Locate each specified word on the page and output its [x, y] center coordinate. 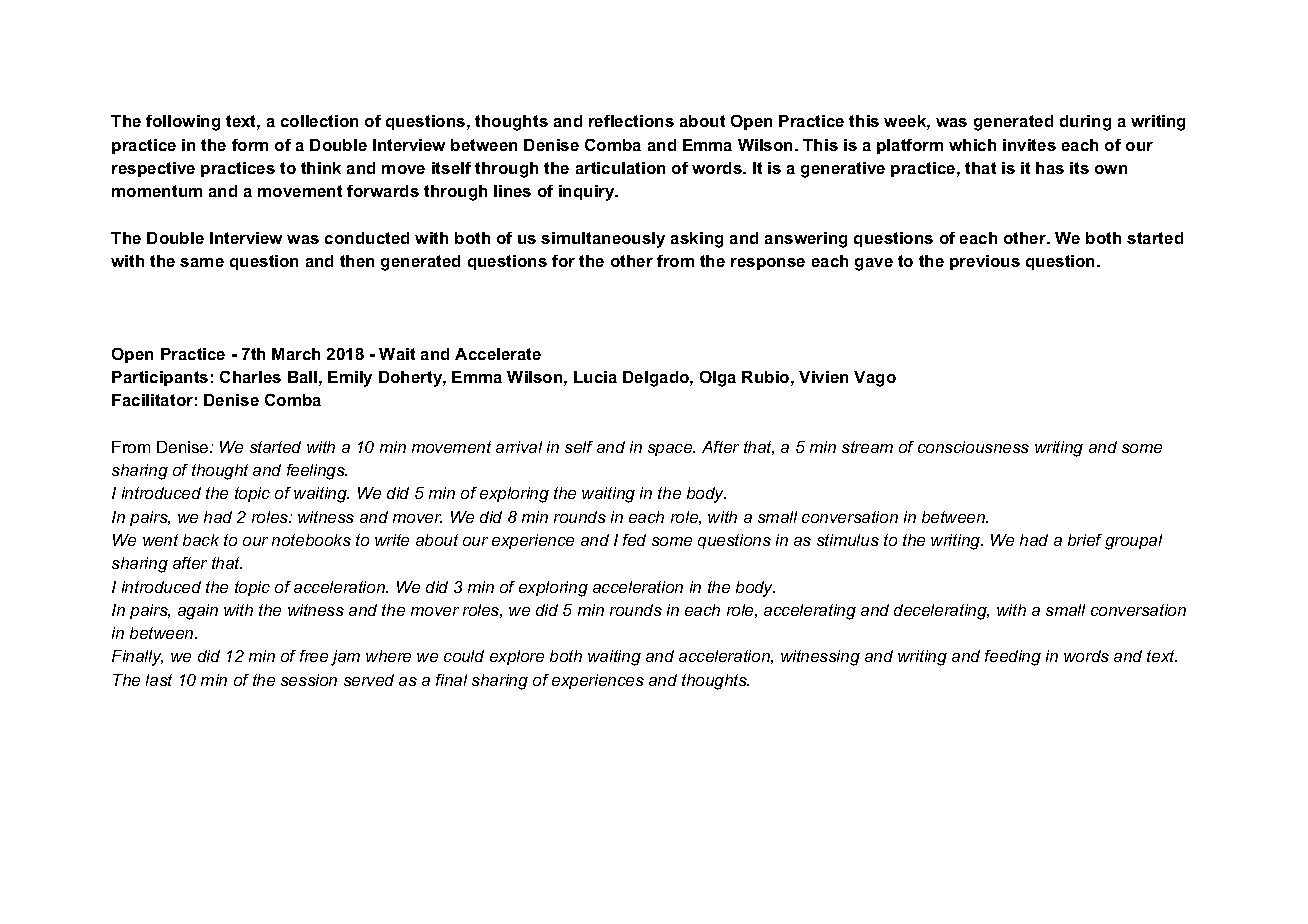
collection [319, 121]
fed [634, 540]
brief [1085, 540]
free [314, 656]
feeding [1013, 658]
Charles [250, 377]
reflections [631, 121]
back [201, 540]
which [972, 145]
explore [517, 657]
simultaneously [603, 240]
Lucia [595, 377]
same [202, 262]
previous [985, 262]
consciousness [973, 447]
